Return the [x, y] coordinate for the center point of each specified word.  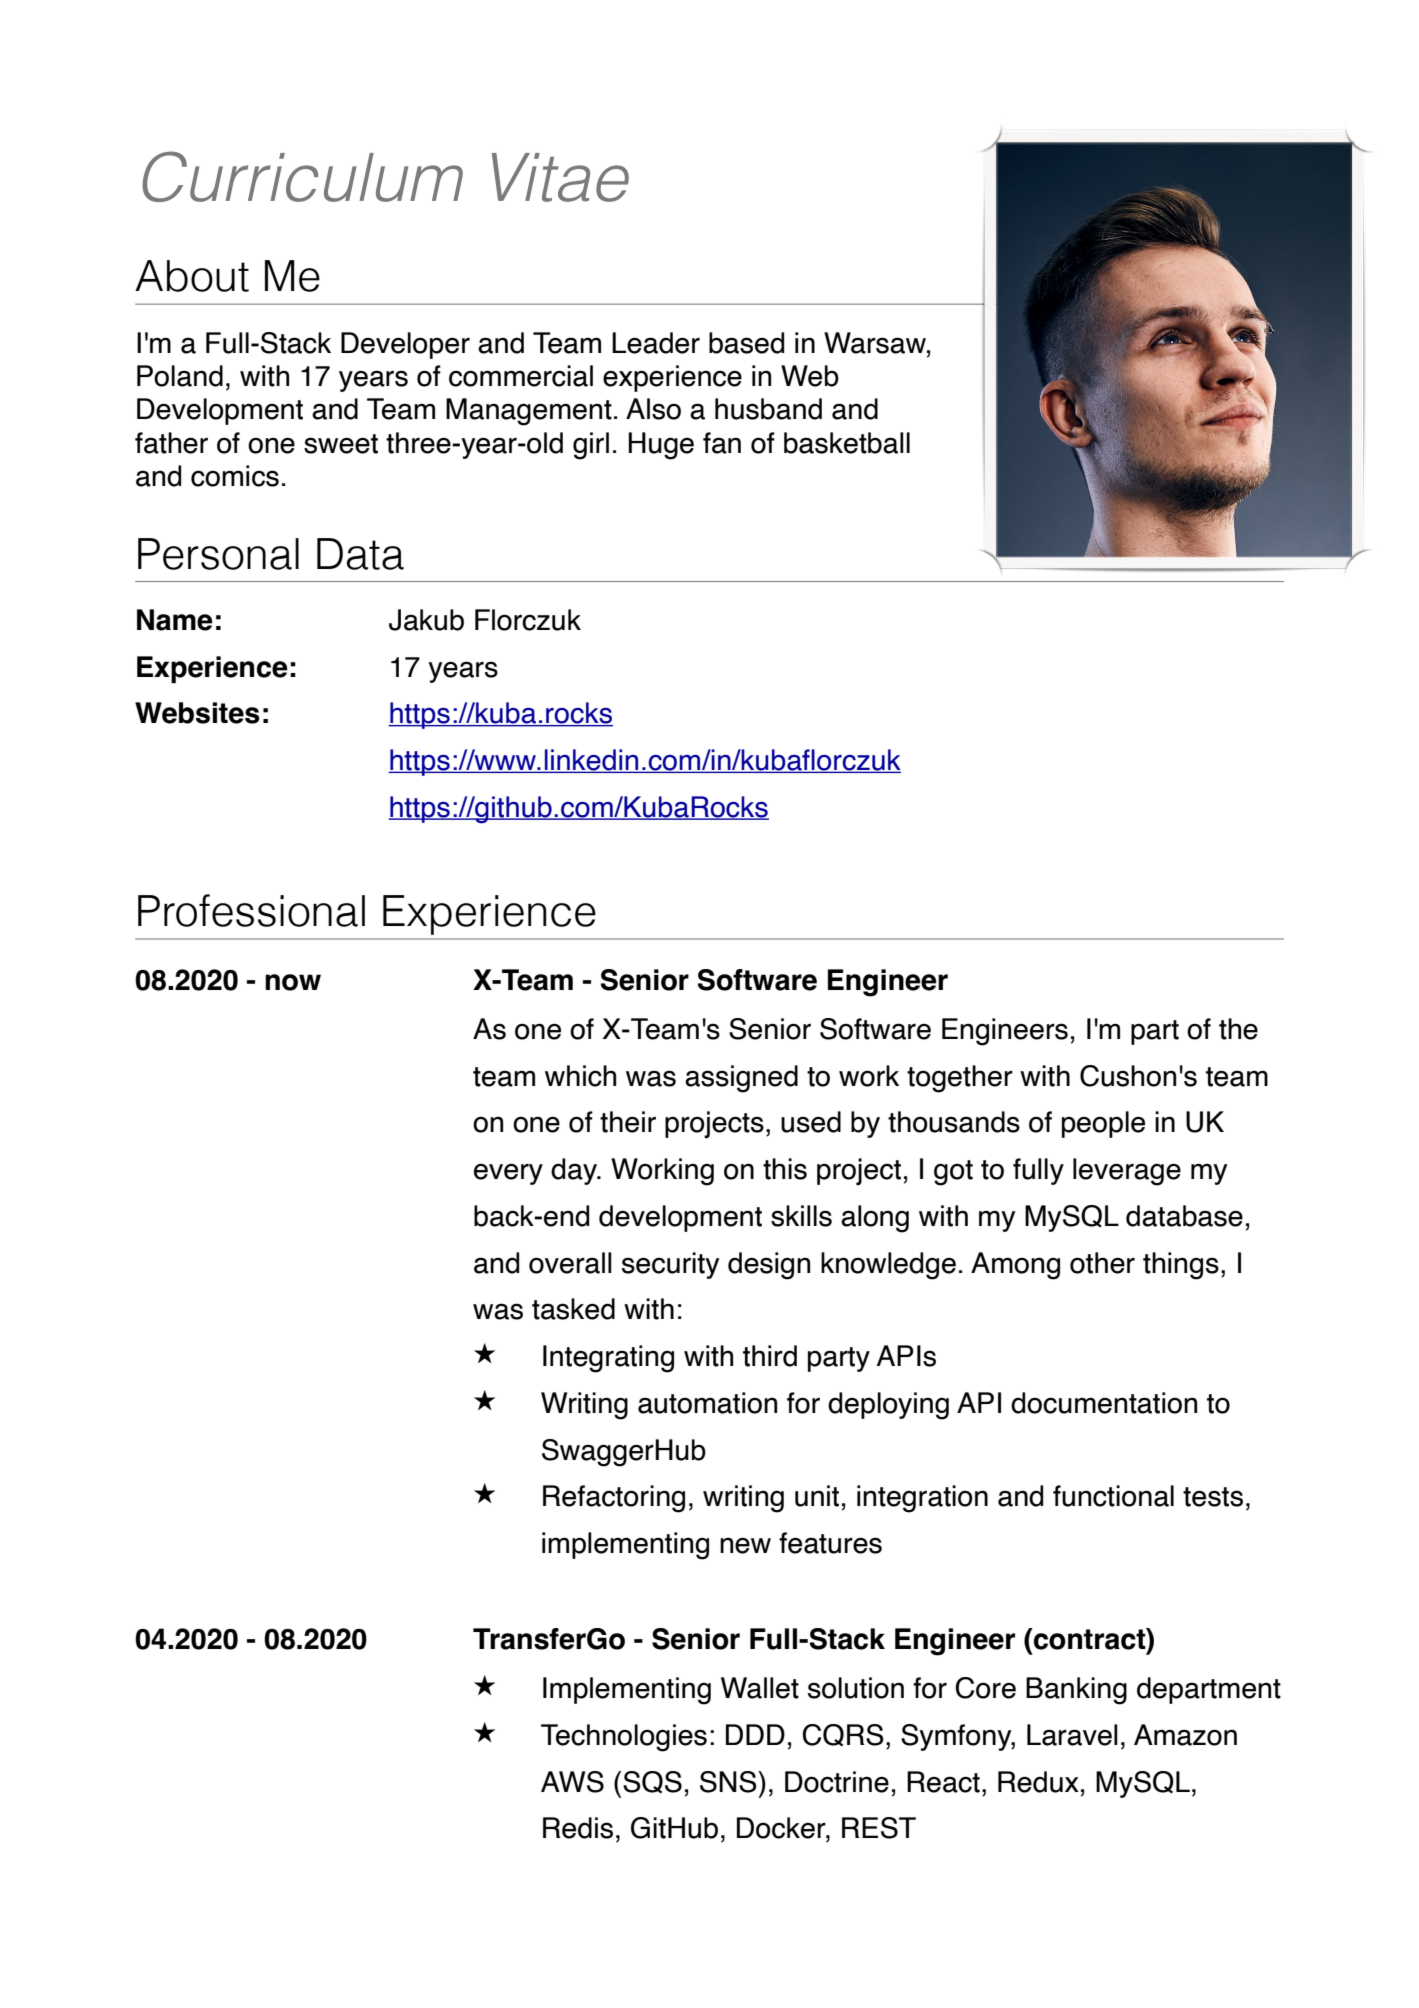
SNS [729, 1782]
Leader [656, 343]
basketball [847, 443]
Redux [1038, 1782]
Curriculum [302, 176]
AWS [572, 1782]
